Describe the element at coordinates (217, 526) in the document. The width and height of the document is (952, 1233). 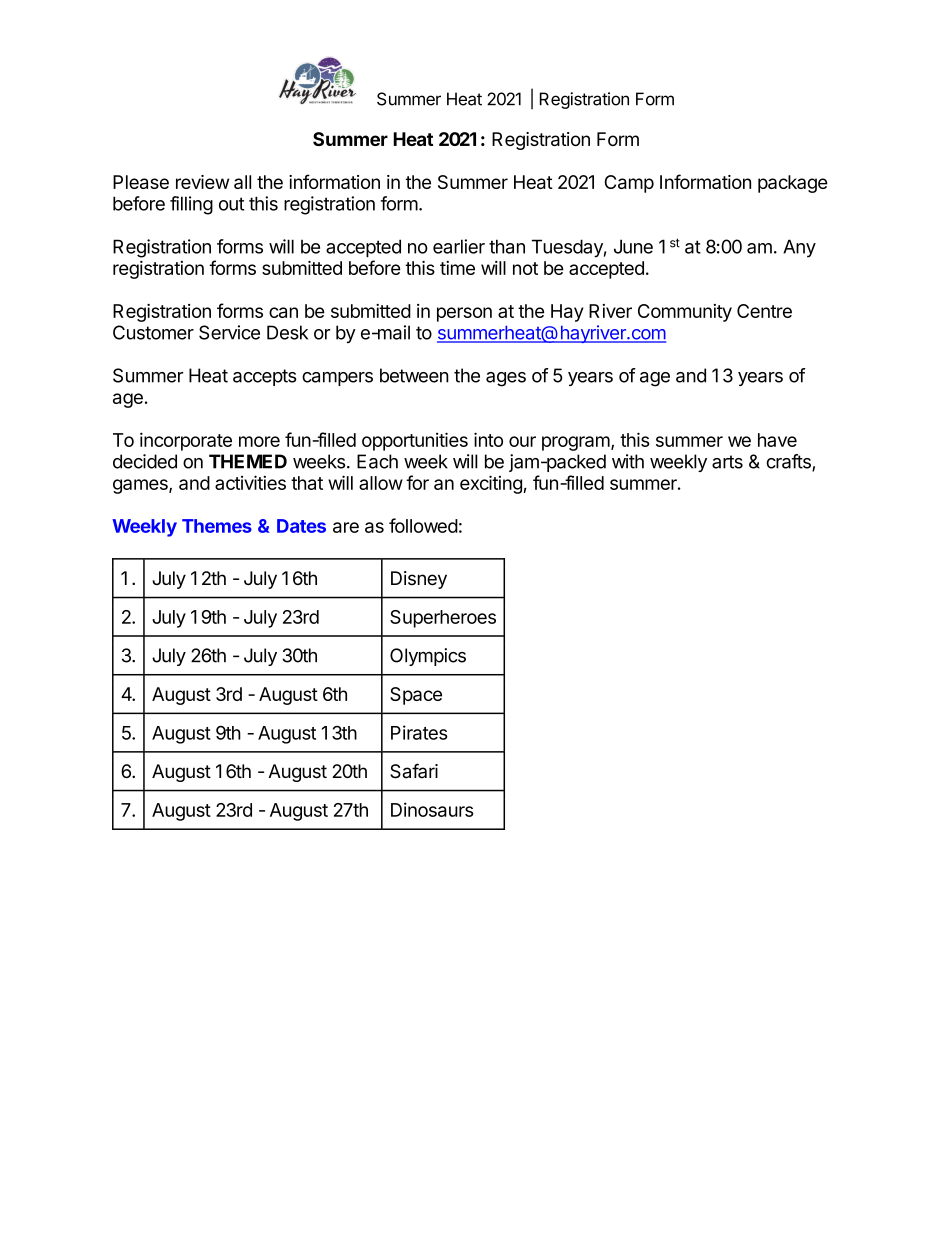
I see `Themes` at that location.
